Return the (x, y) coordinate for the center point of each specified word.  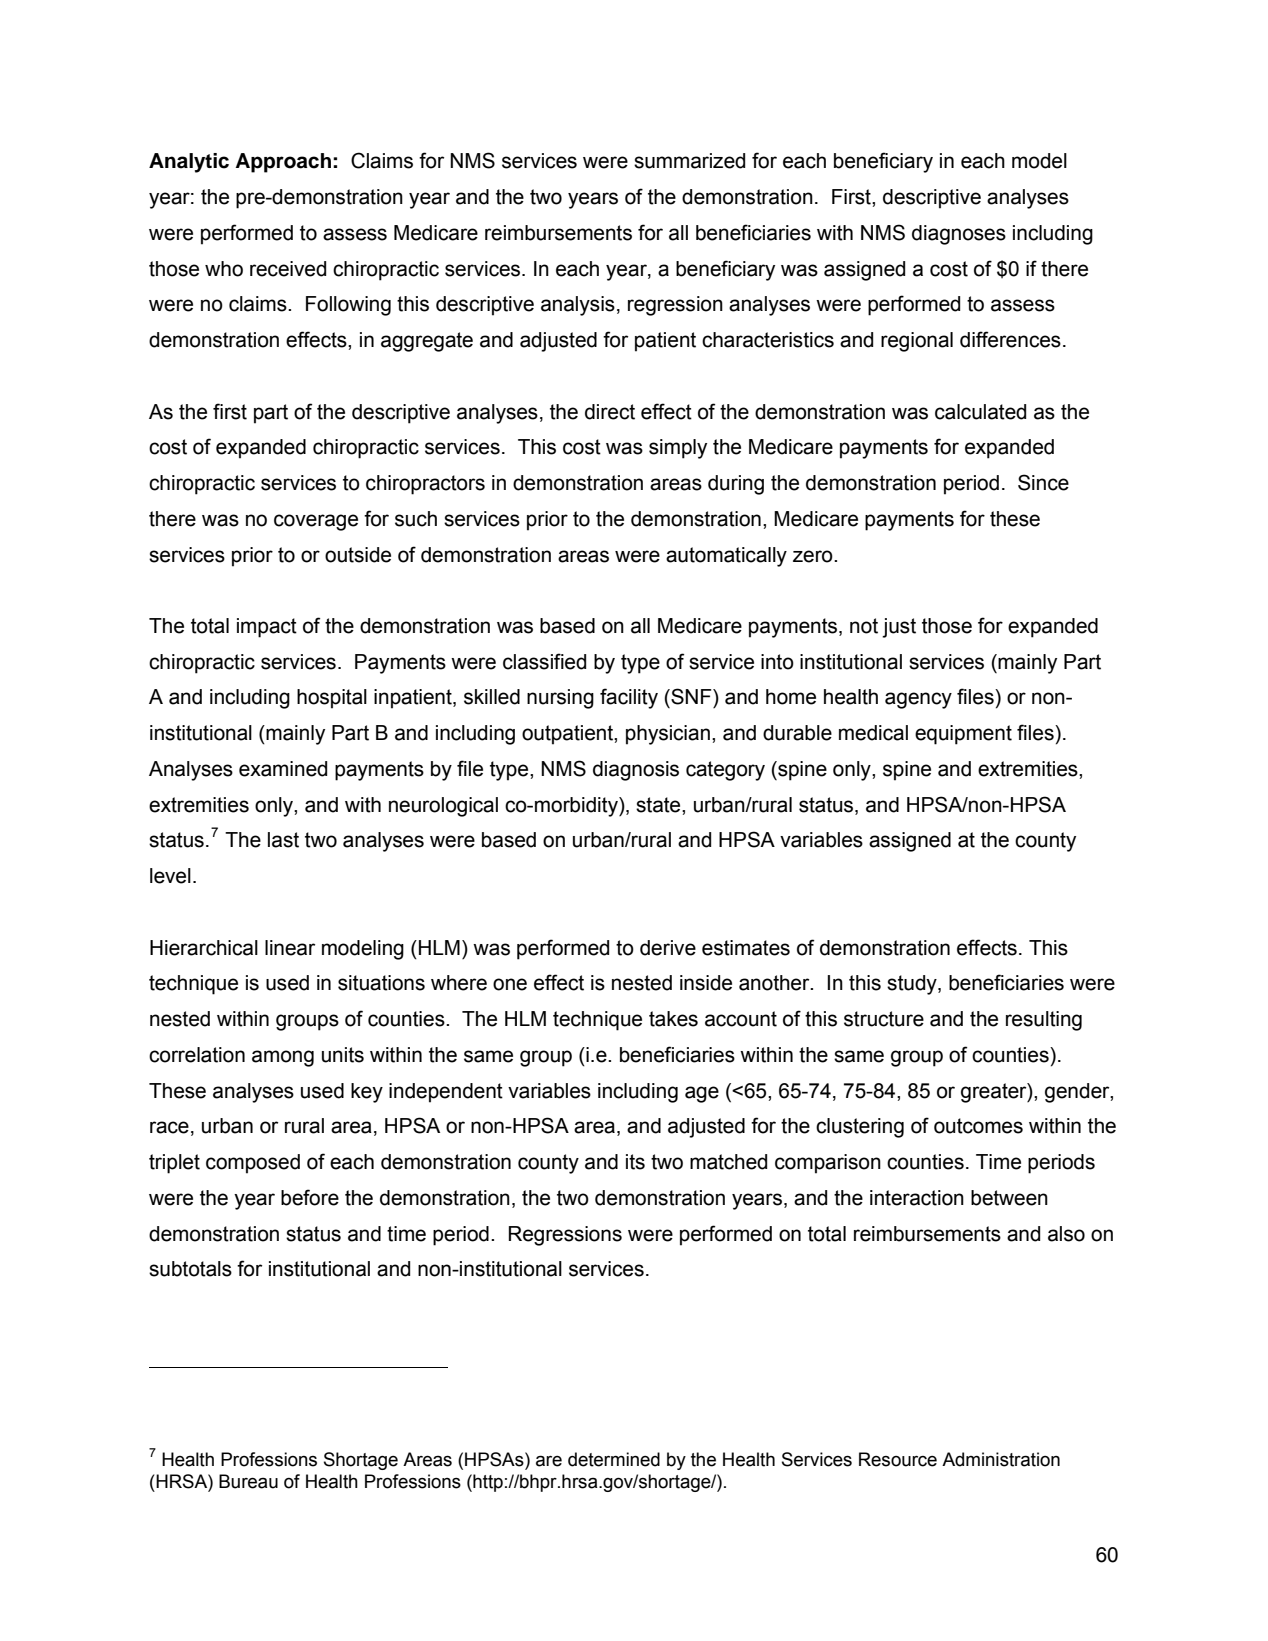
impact (267, 628)
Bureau (248, 1481)
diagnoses (959, 235)
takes (673, 1019)
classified (544, 661)
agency (918, 700)
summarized (689, 161)
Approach (283, 163)
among (283, 1058)
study (913, 985)
